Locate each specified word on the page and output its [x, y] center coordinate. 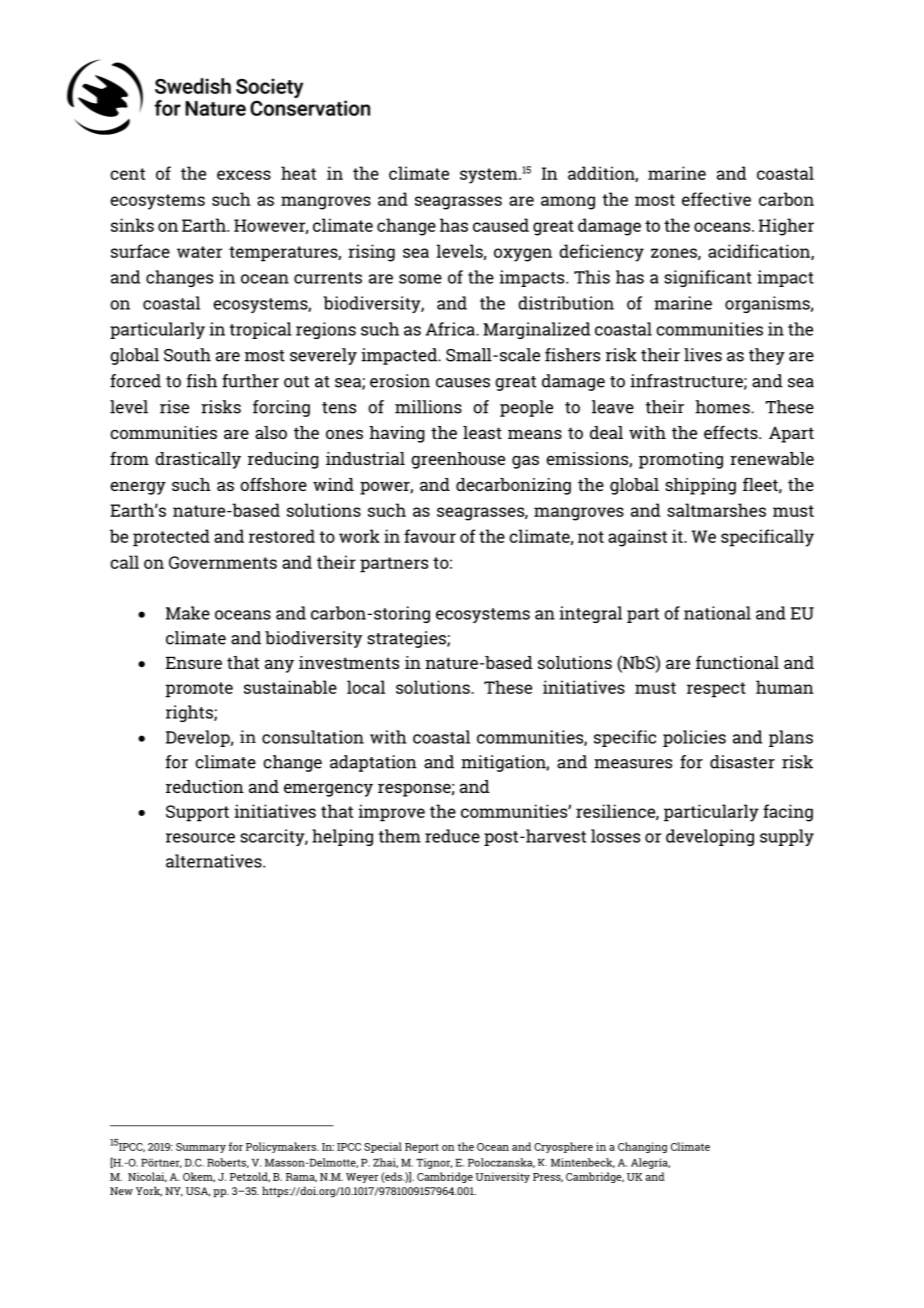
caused [501, 225]
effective [716, 199]
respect [716, 690]
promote [199, 690]
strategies [407, 639]
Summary [201, 1148]
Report [422, 1148]
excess [244, 175]
